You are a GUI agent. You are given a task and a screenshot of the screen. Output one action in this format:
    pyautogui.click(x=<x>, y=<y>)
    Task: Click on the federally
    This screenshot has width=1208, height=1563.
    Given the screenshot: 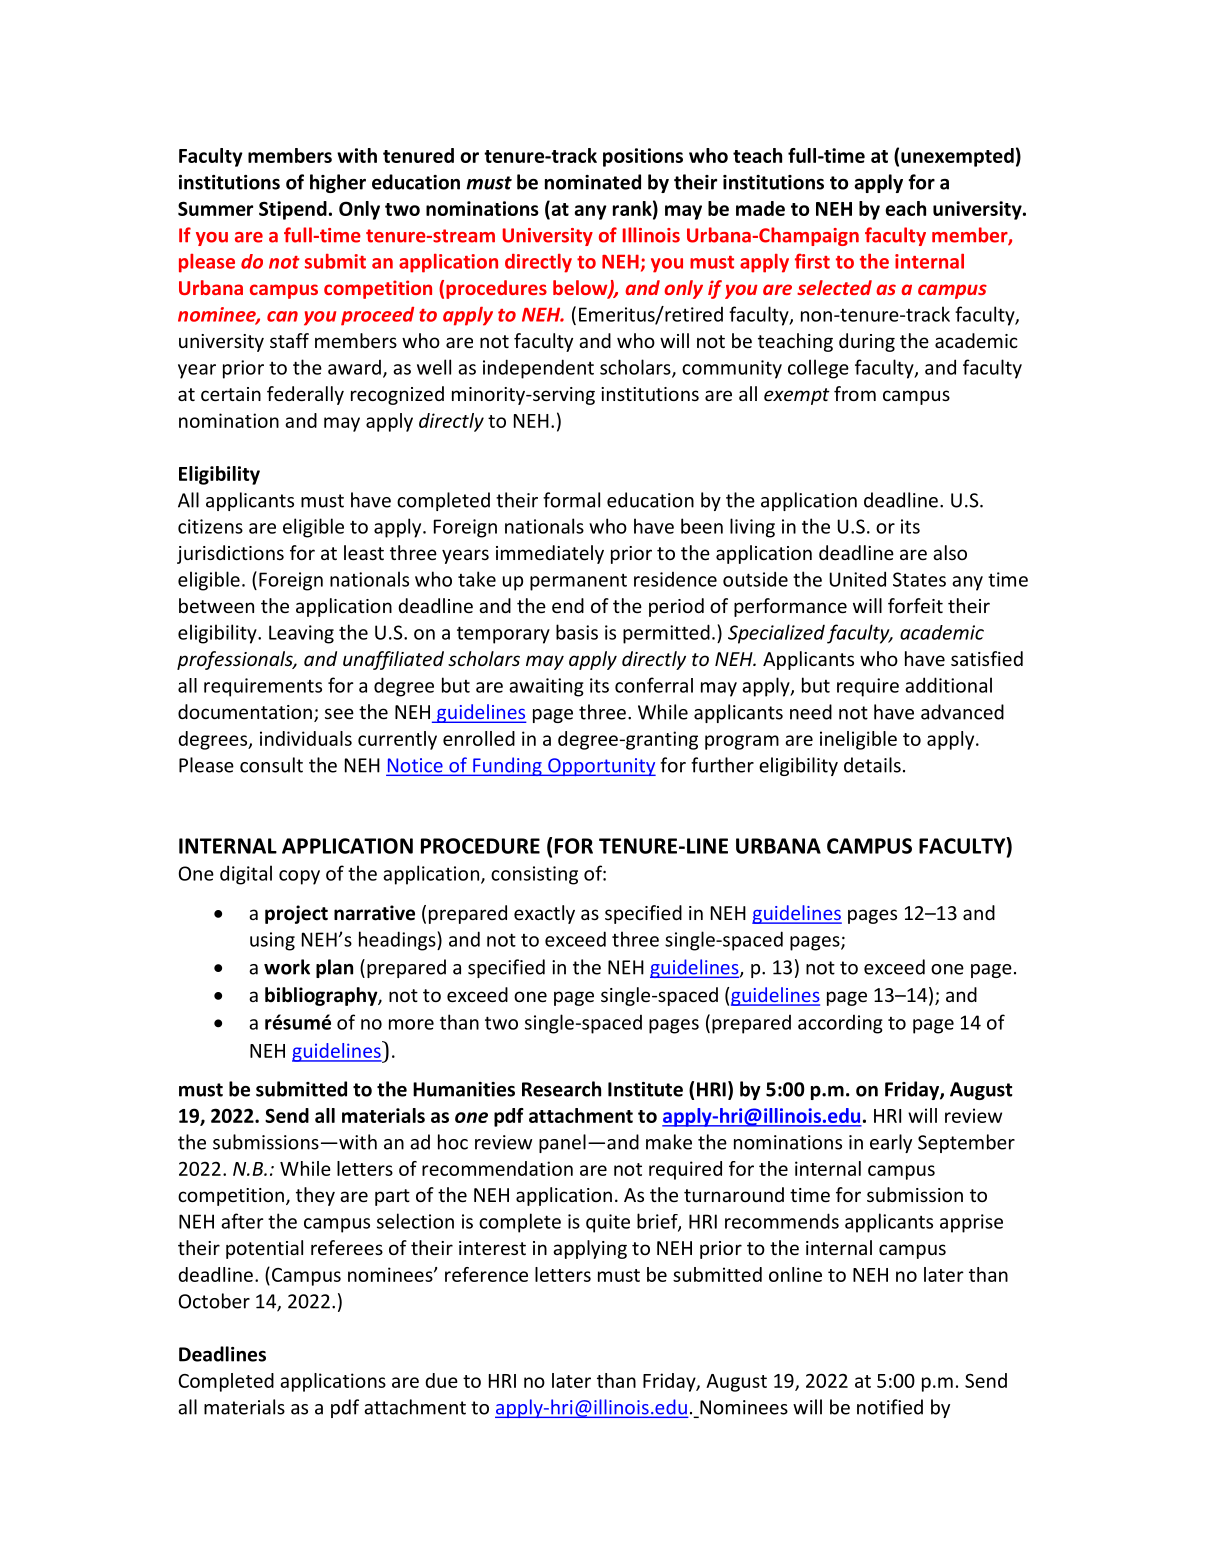 What is the action you would take?
    pyautogui.click(x=305, y=395)
